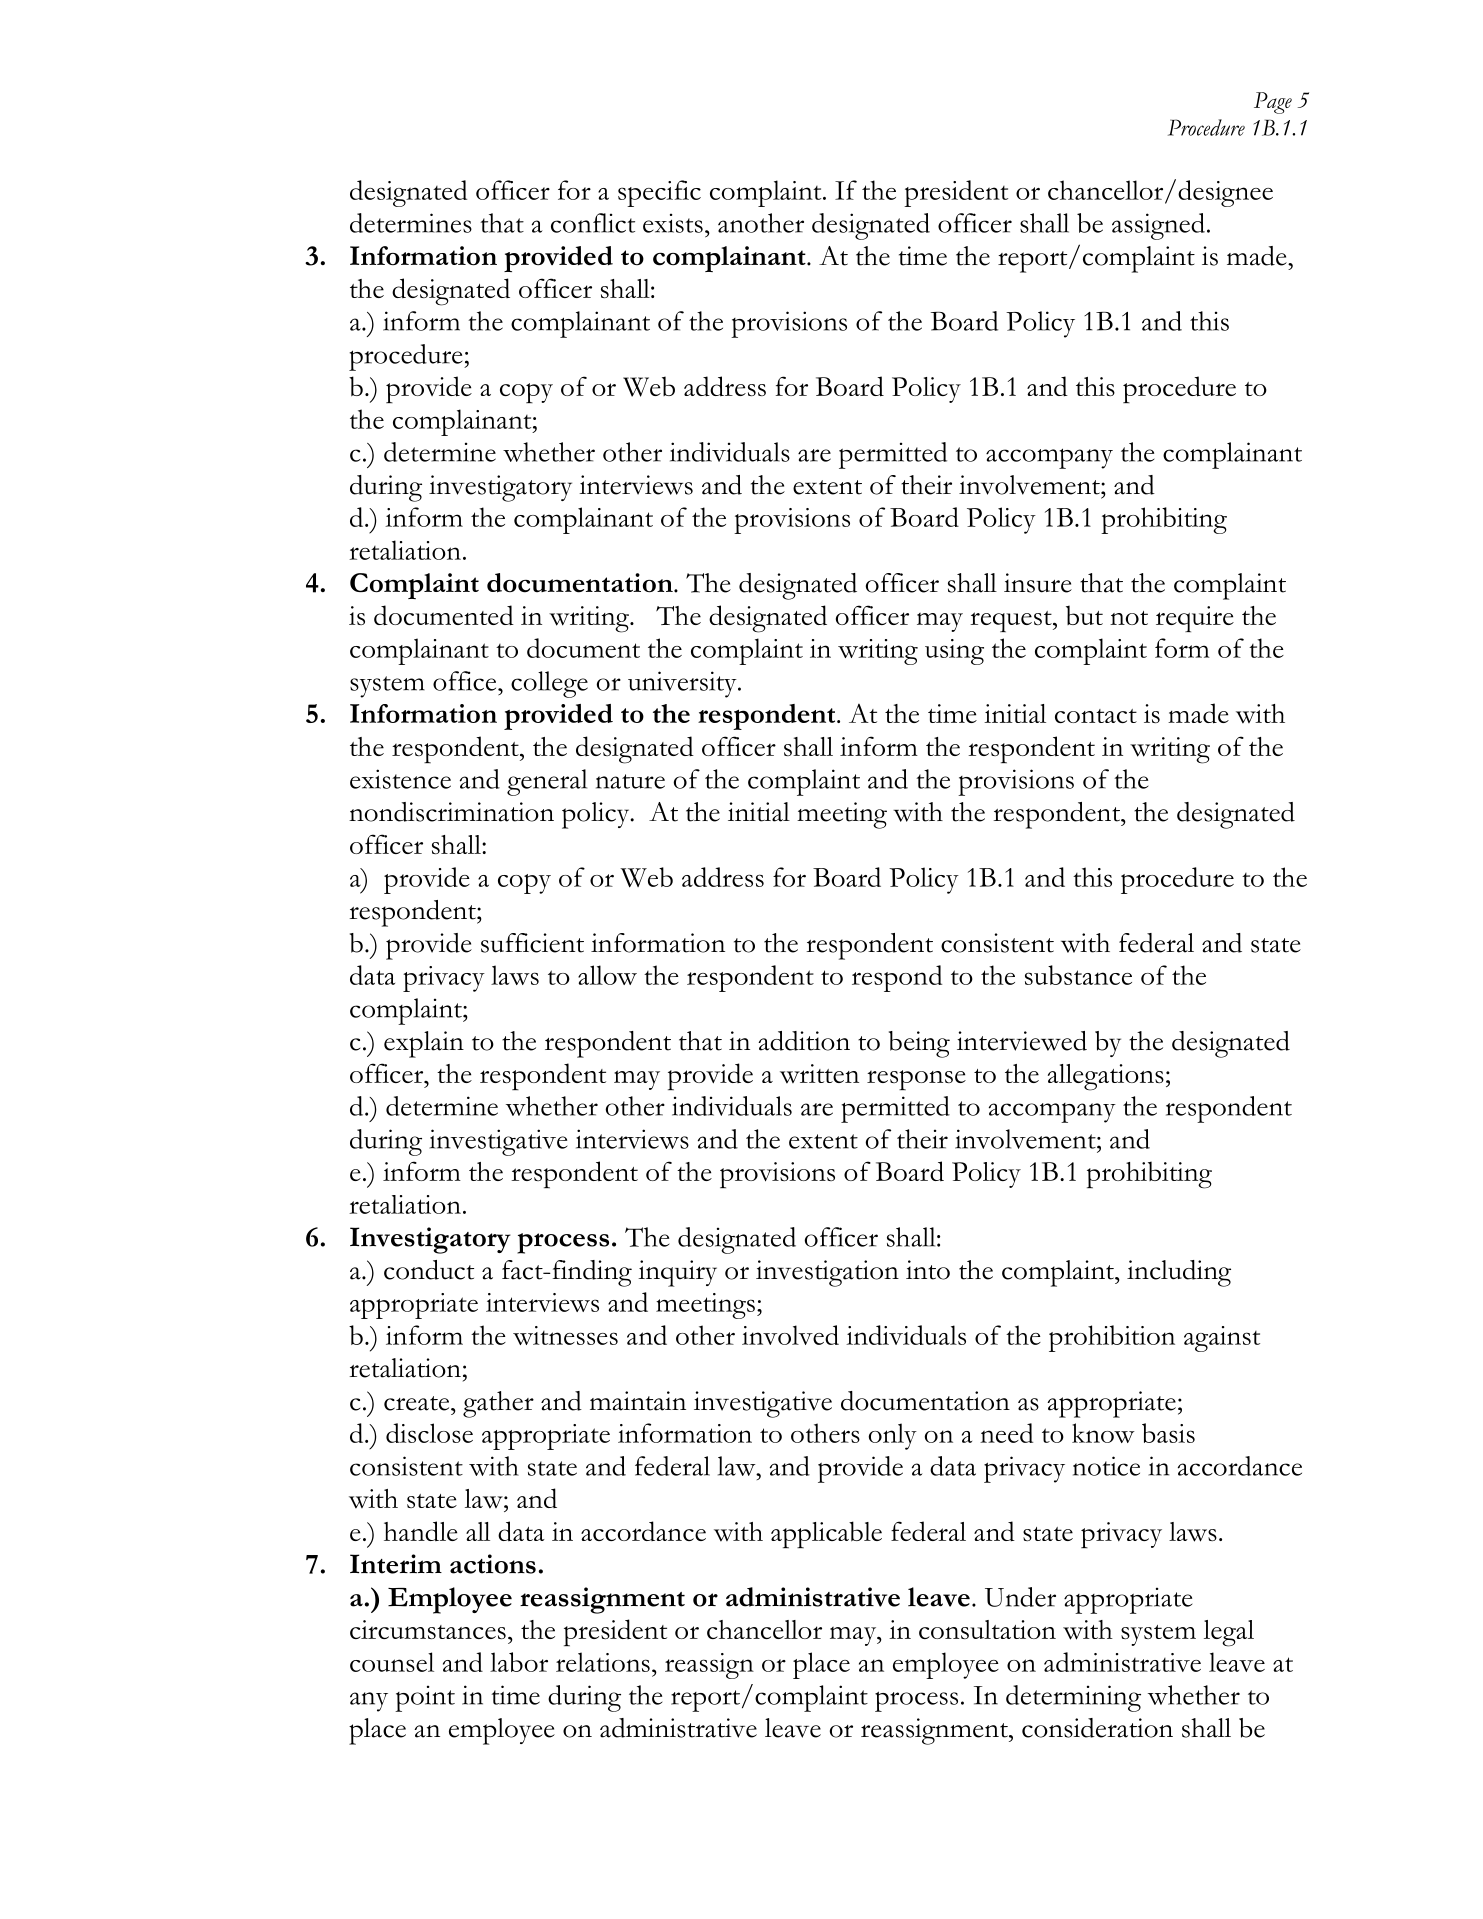 The image size is (1483, 1919). I want to click on written, so click(819, 1074).
